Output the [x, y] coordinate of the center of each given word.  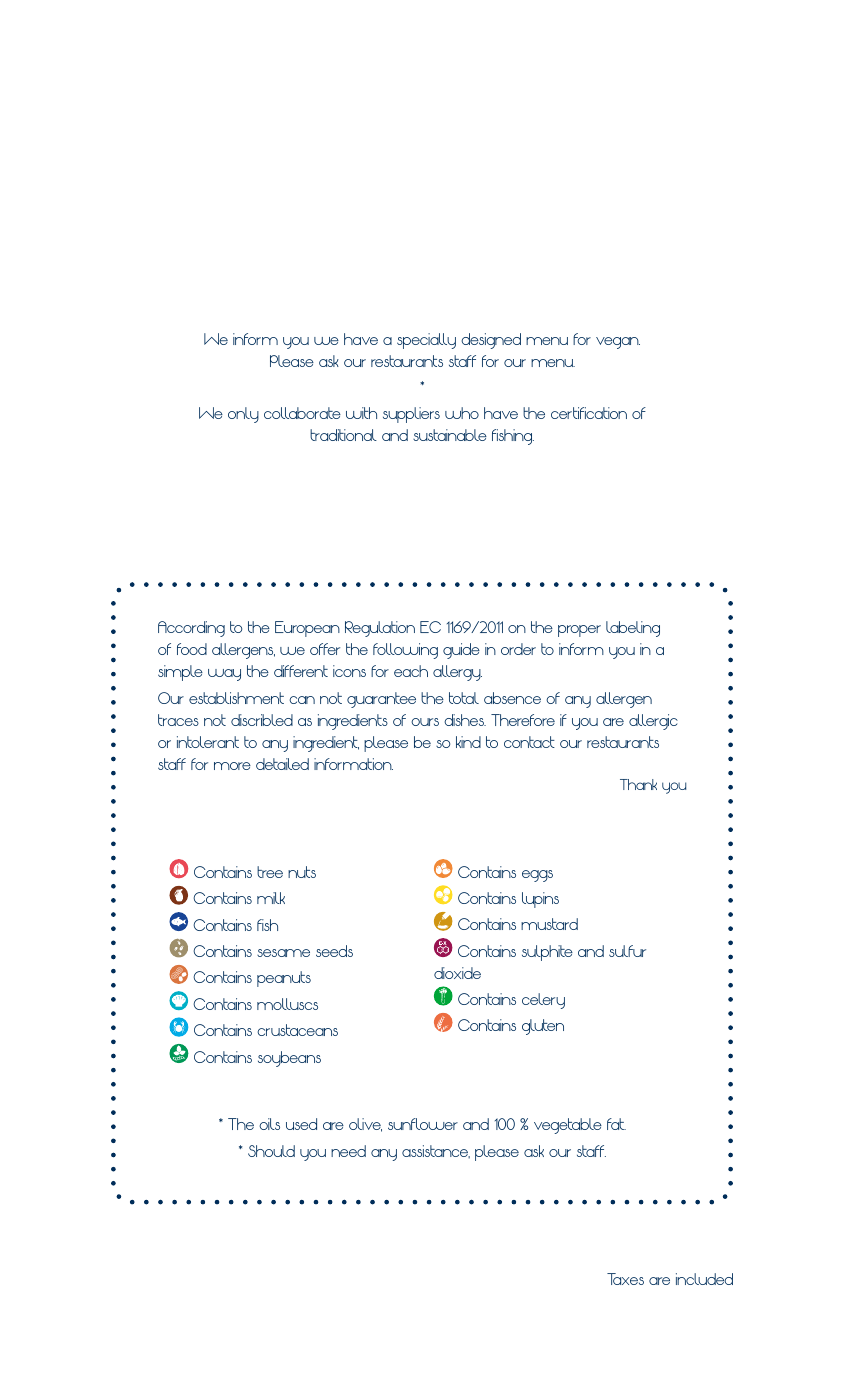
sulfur [627, 951]
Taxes [625, 1279]
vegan [618, 343]
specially [426, 341]
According [191, 629]
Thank [638, 784]
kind [468, 742]
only [243, 415]
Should [271, 1151]
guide [461, 651]
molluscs [287, 1004]
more [232, 766]
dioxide [457, 973]
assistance [436, 1152]
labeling [633, 629]
